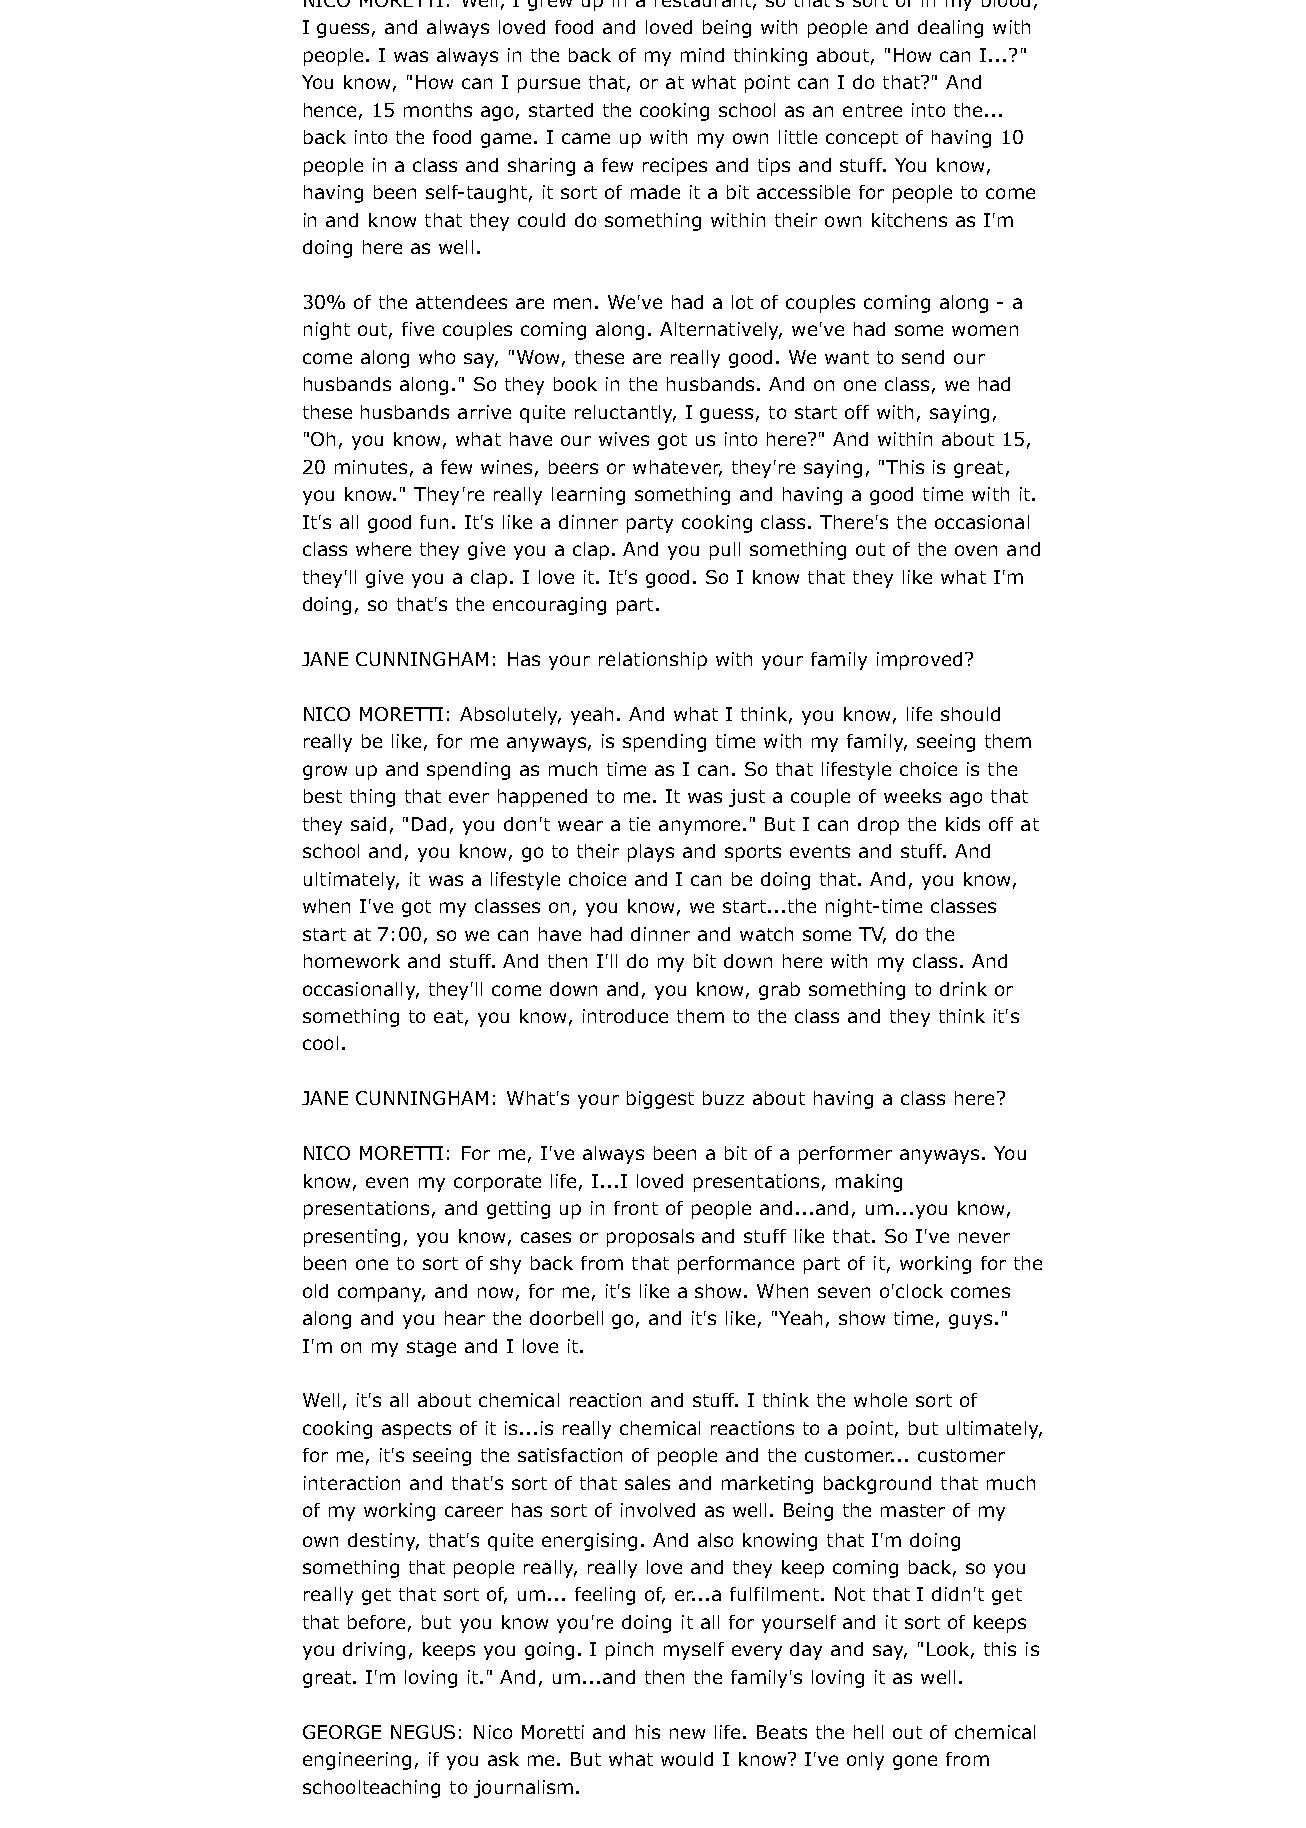  I want to click on front, so click(636, 1208).
